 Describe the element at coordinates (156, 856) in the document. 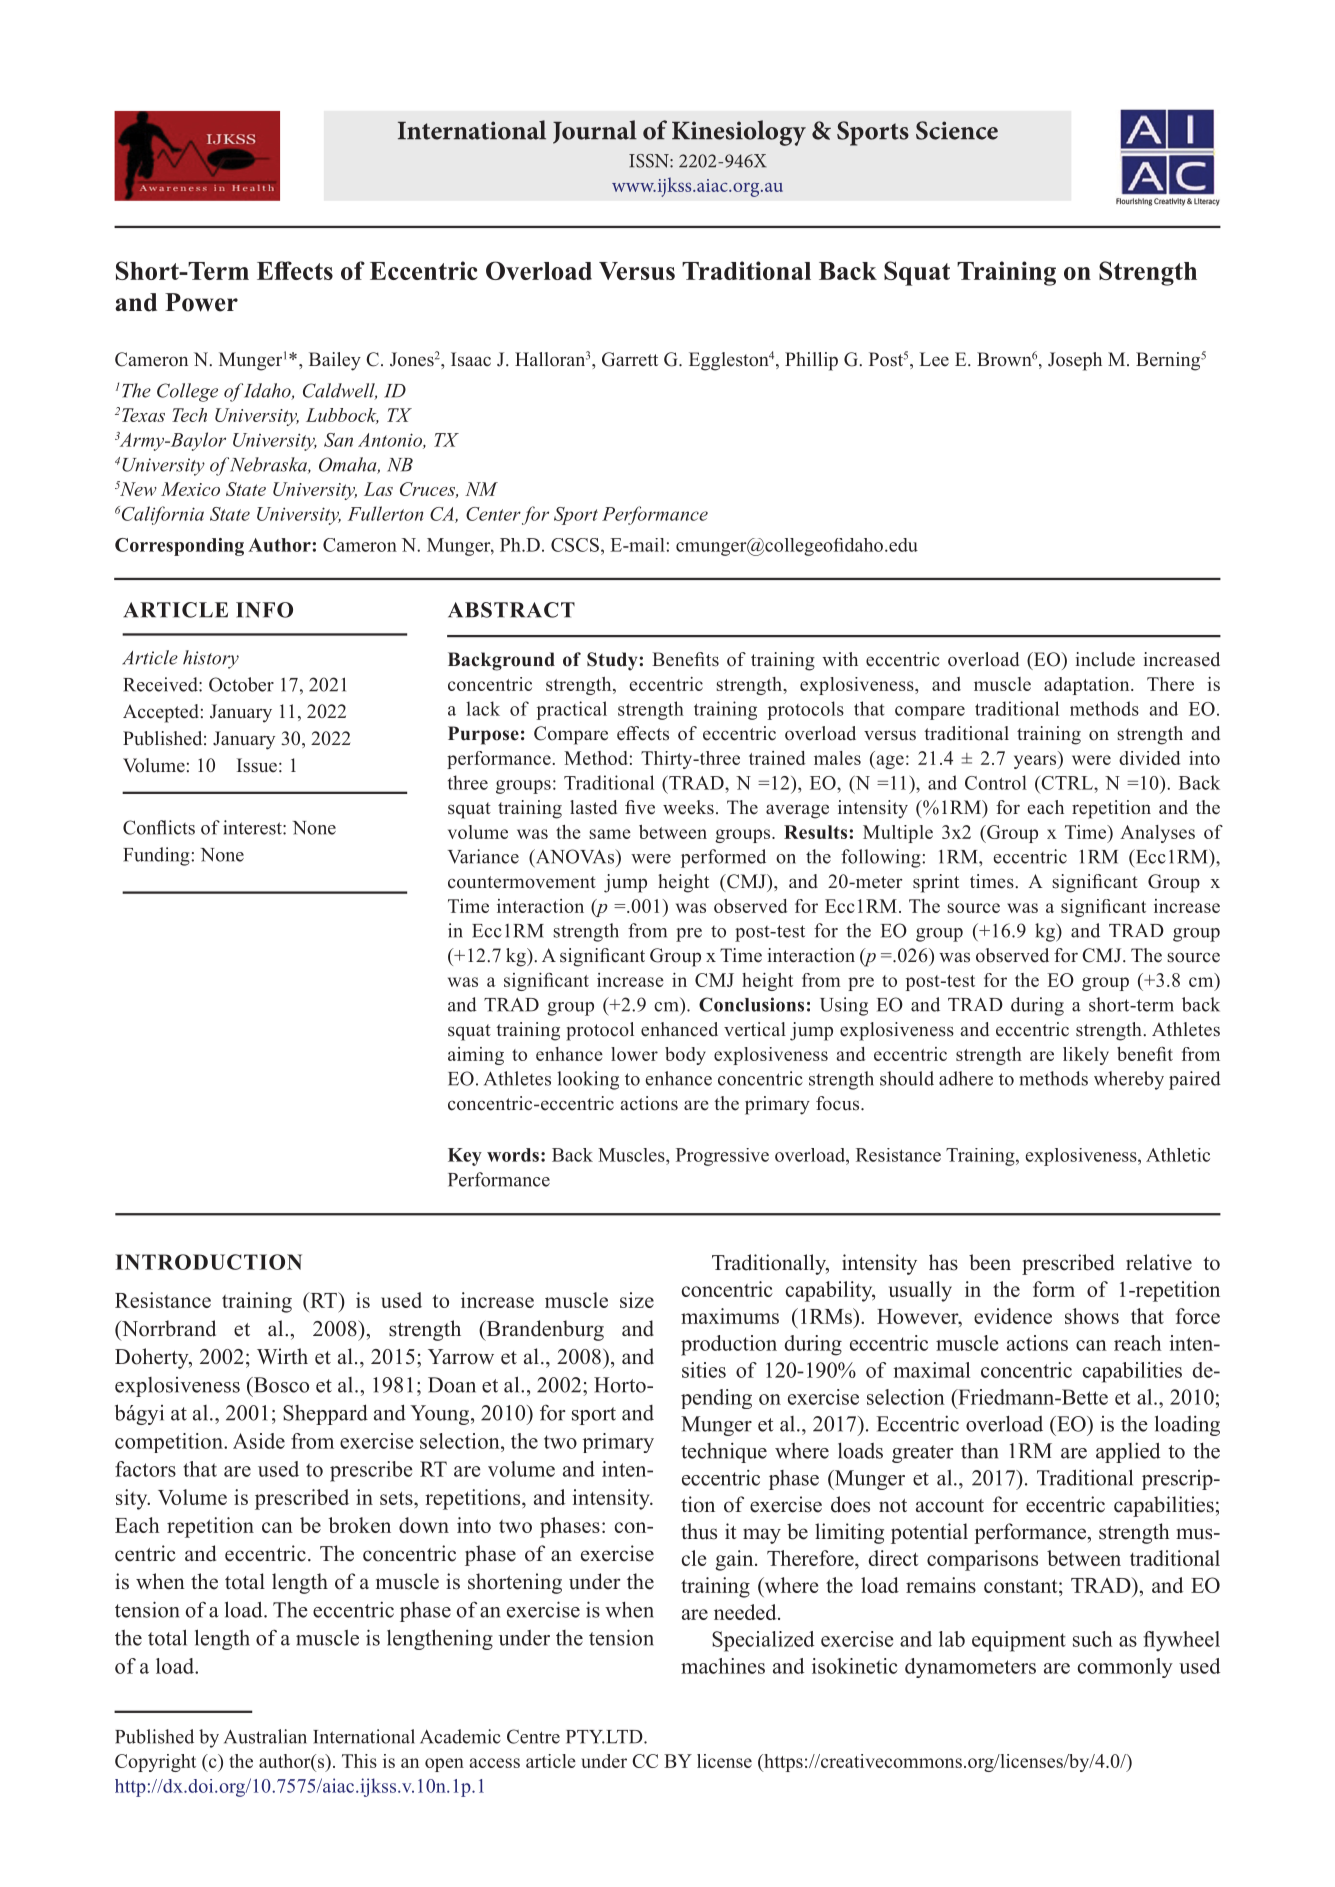

I see `Funding` at that location.
